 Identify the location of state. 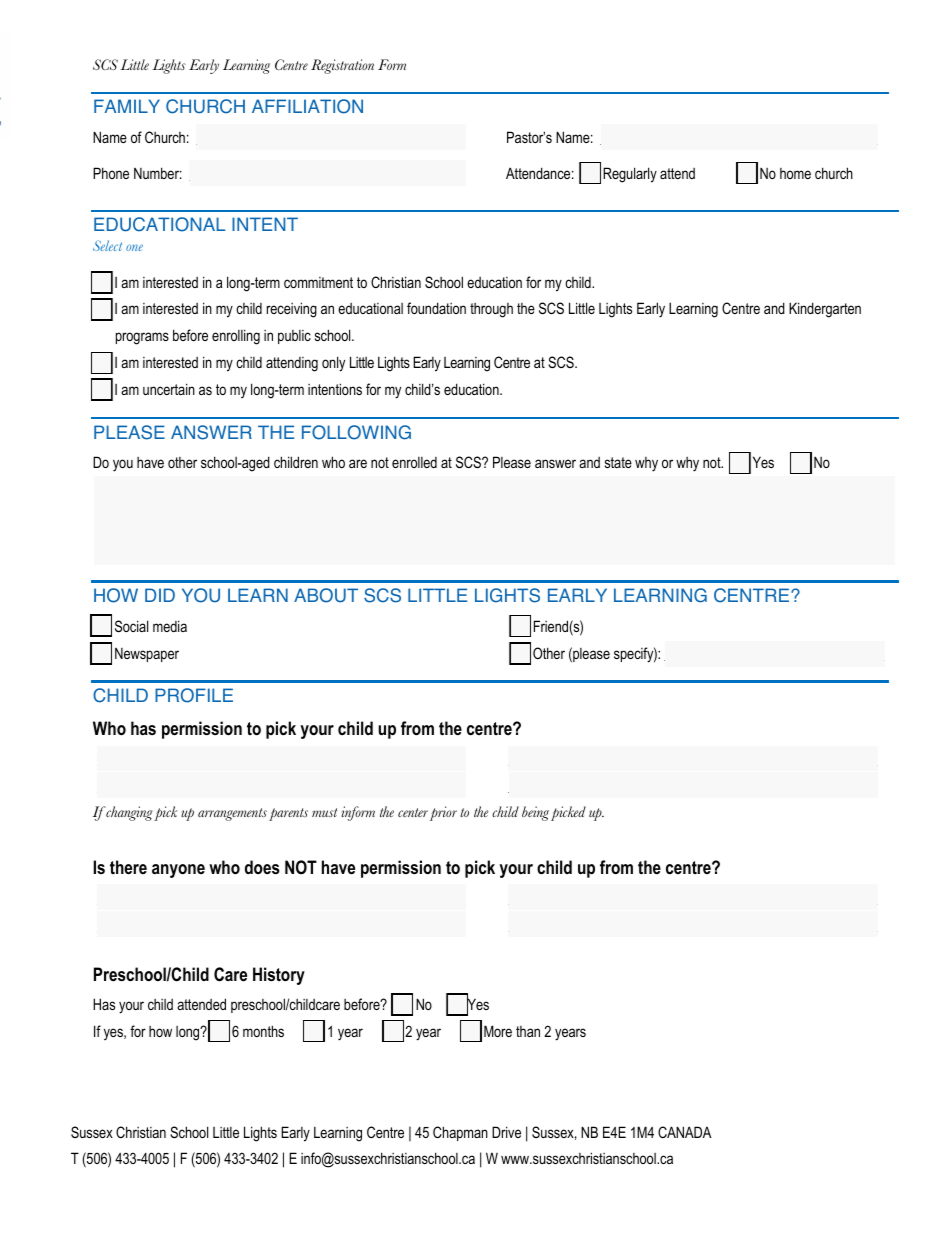
(618, 462).
